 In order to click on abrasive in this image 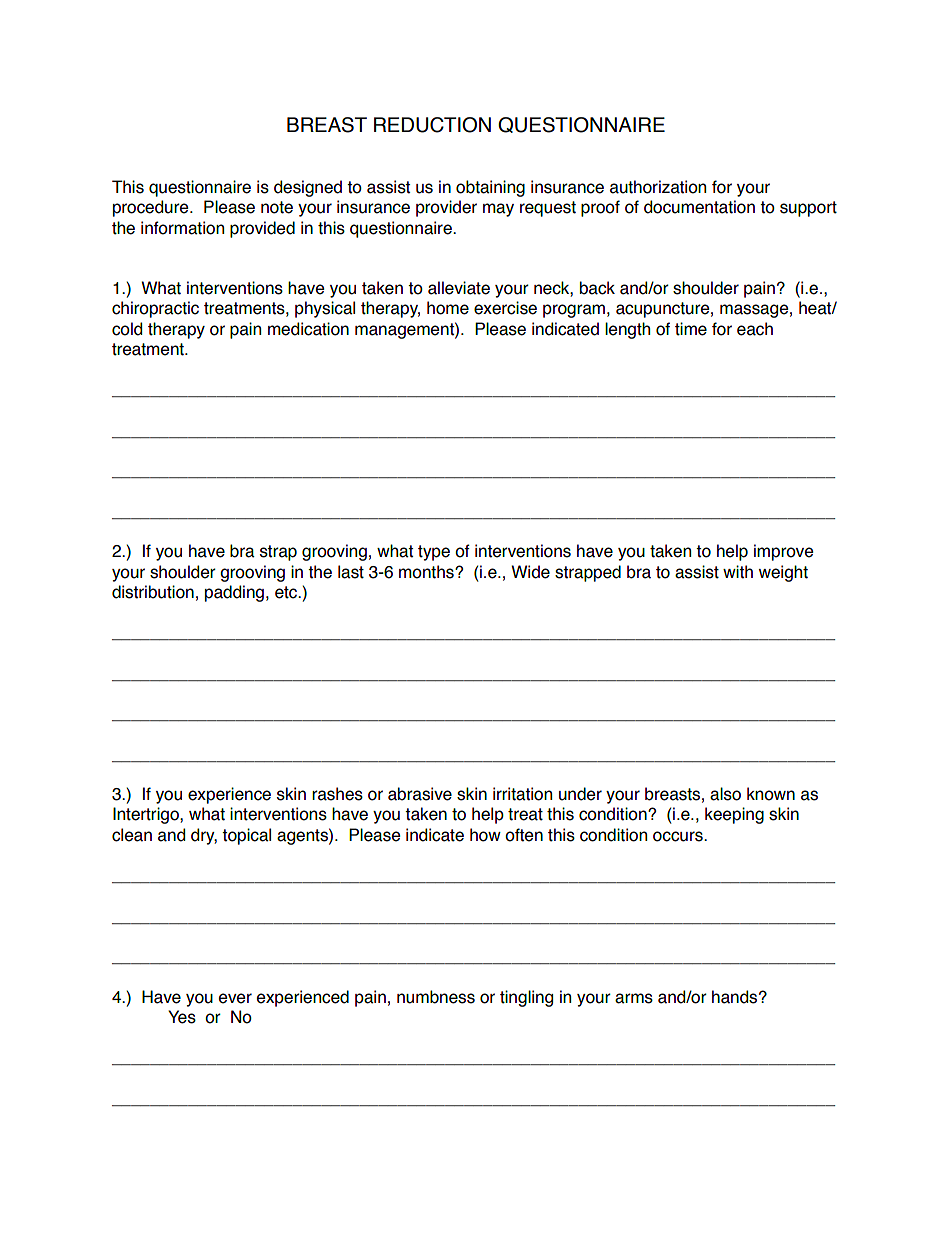, I will do `click(420, 794)`.
